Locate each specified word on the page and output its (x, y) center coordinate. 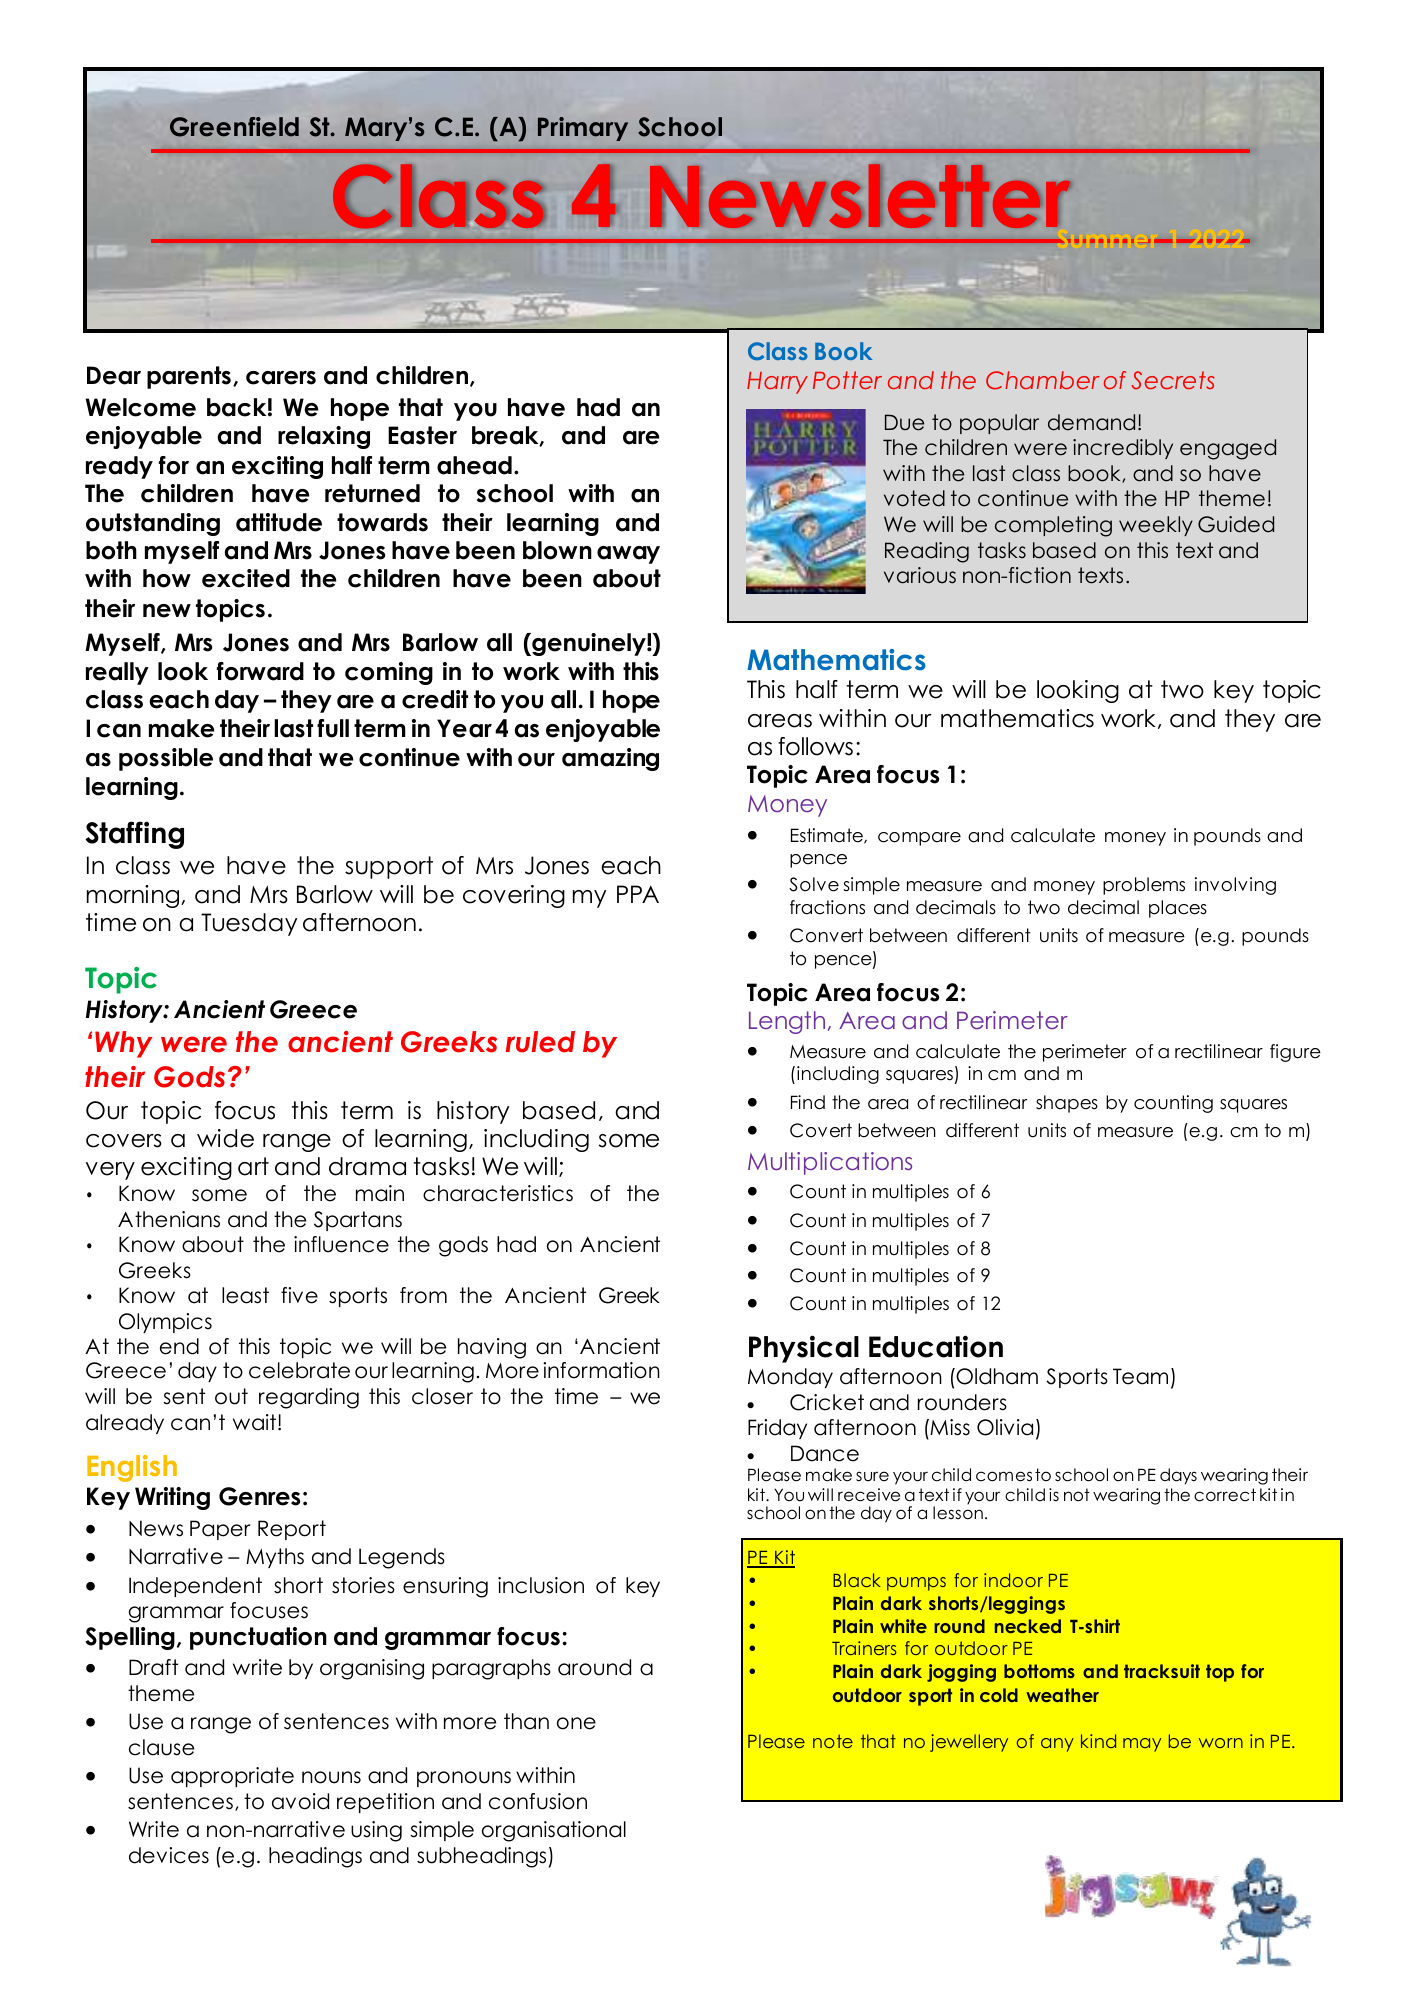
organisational (554, 1831)
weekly (1156, 526)
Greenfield (234, 127)
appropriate (232, 1777)
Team (1140, 1376)
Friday (777, 1429)
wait (256, 1422)
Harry (777, 383)
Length (787, 1022)
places (1178, 909)
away (628, 555)
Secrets (1173, 380)
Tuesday (249, 924)
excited (246, 578)
